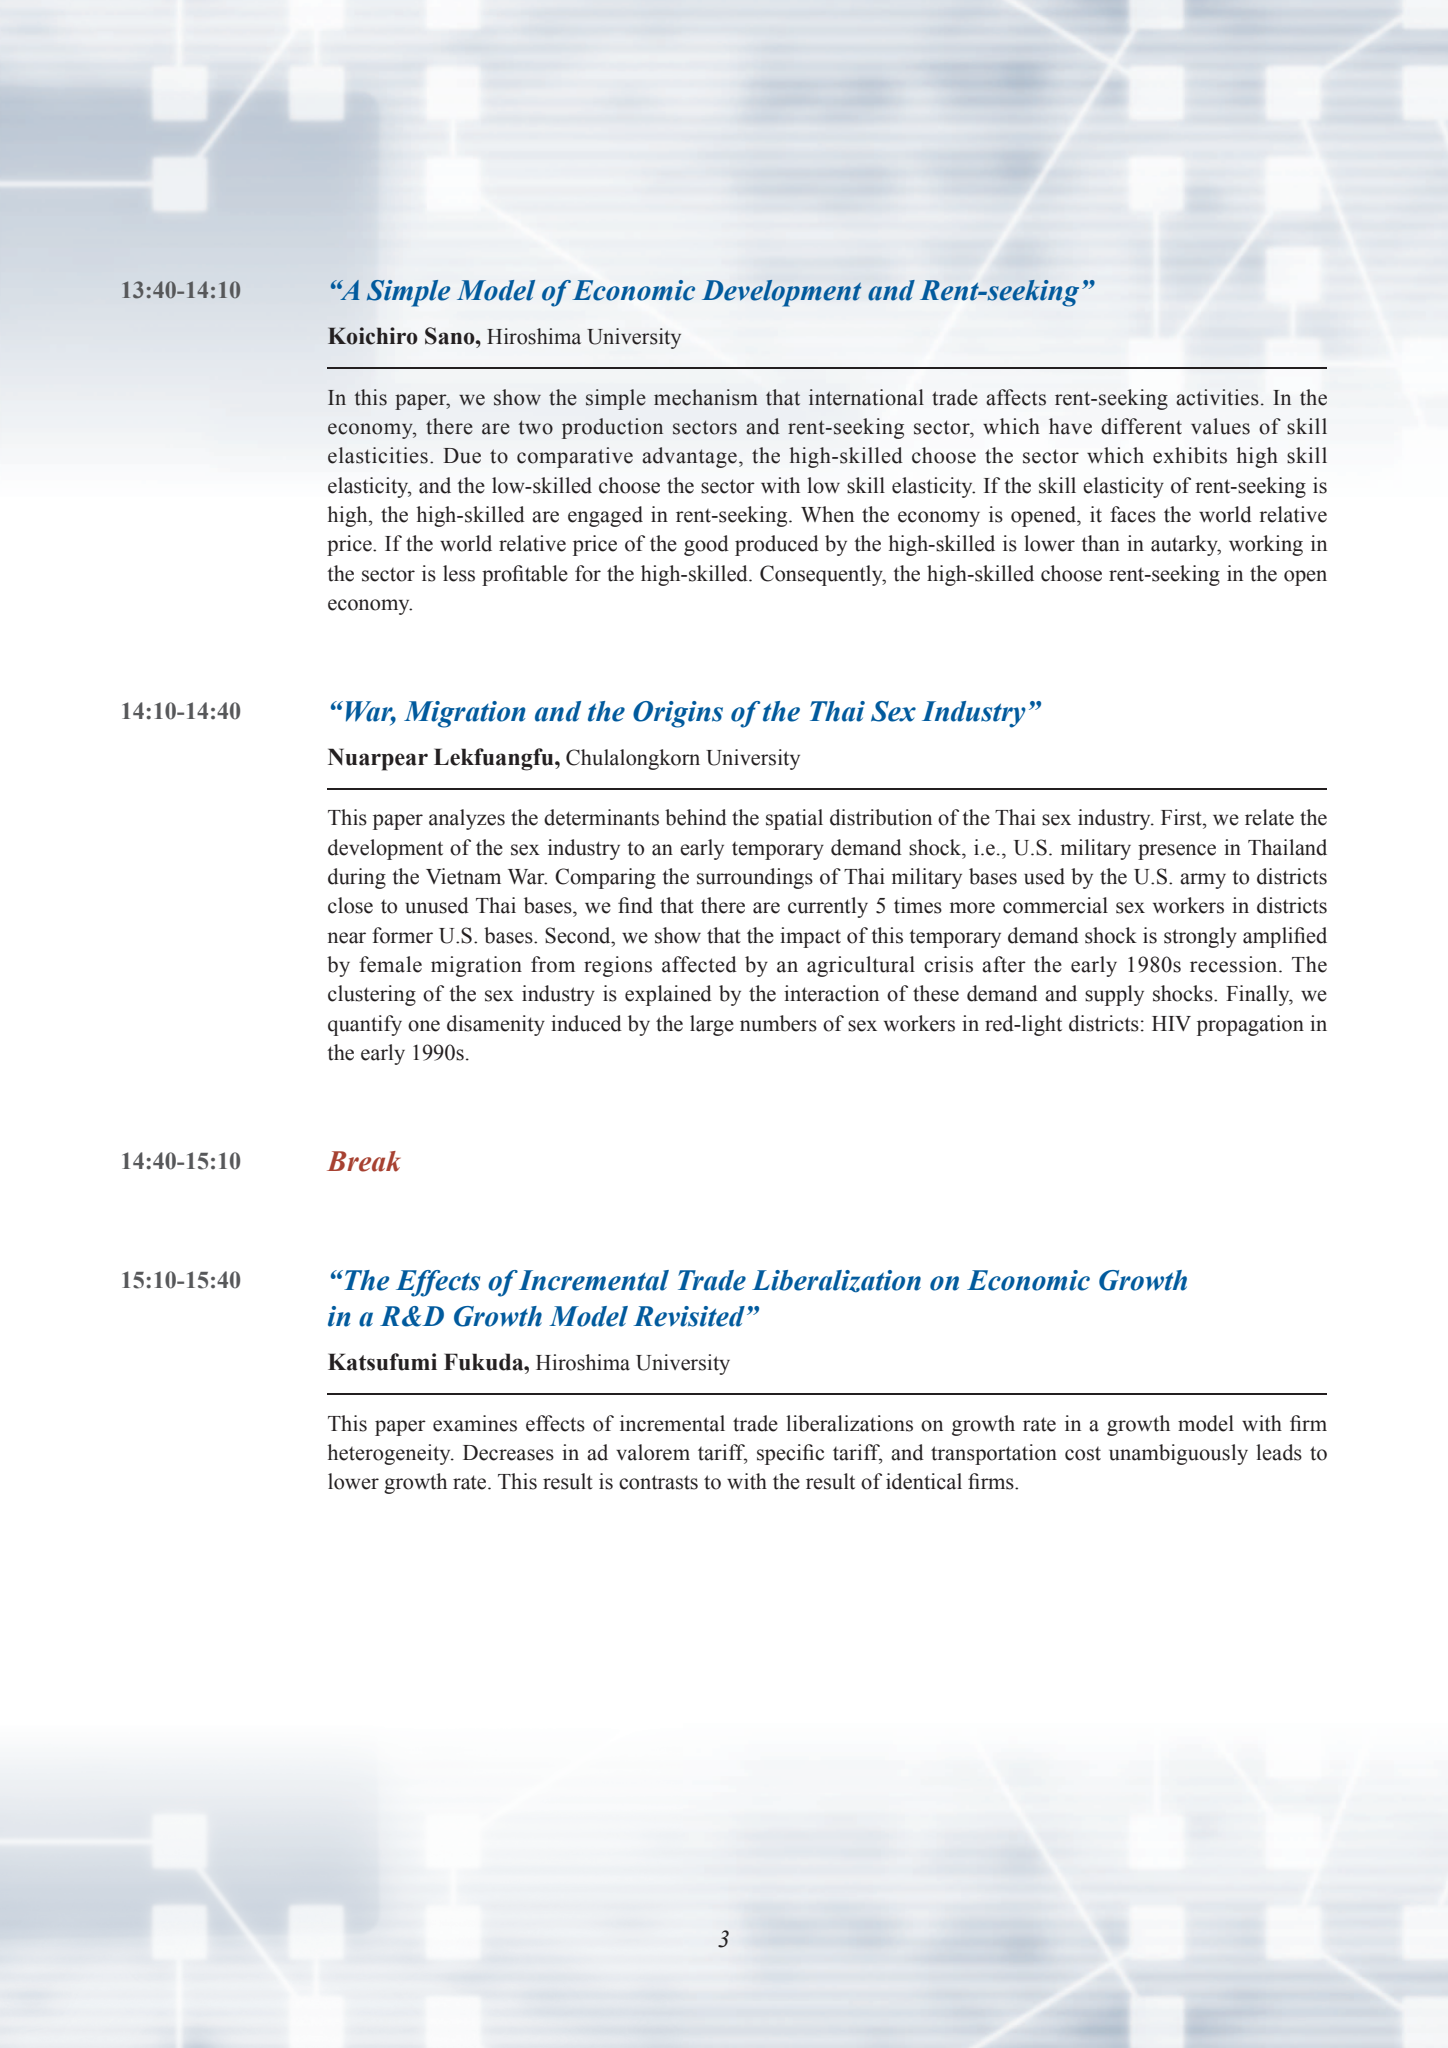  I want to click on numbers, so click(778, 1023).
